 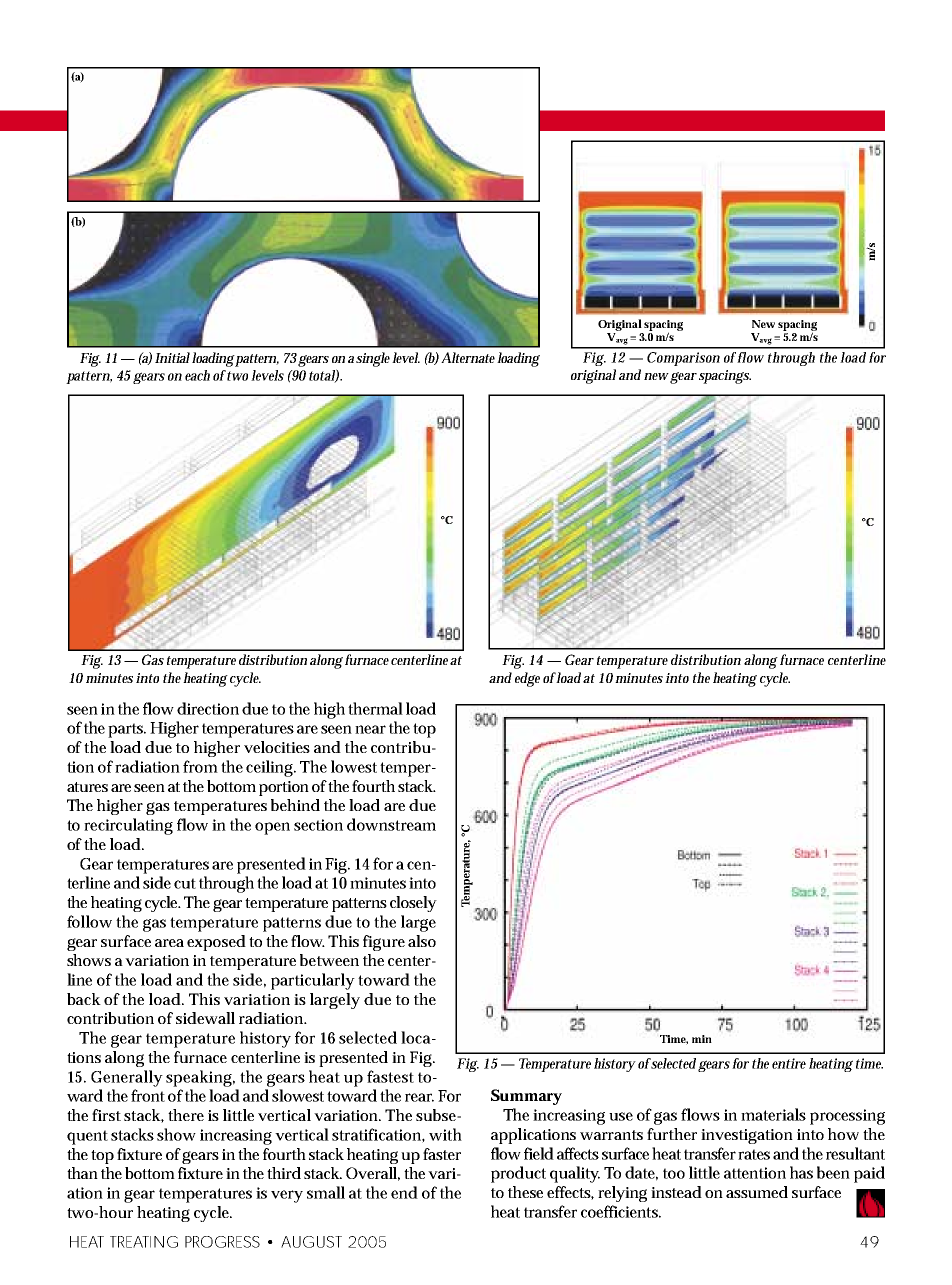 I want to click on Alternate, so click(x=468, y=357).
